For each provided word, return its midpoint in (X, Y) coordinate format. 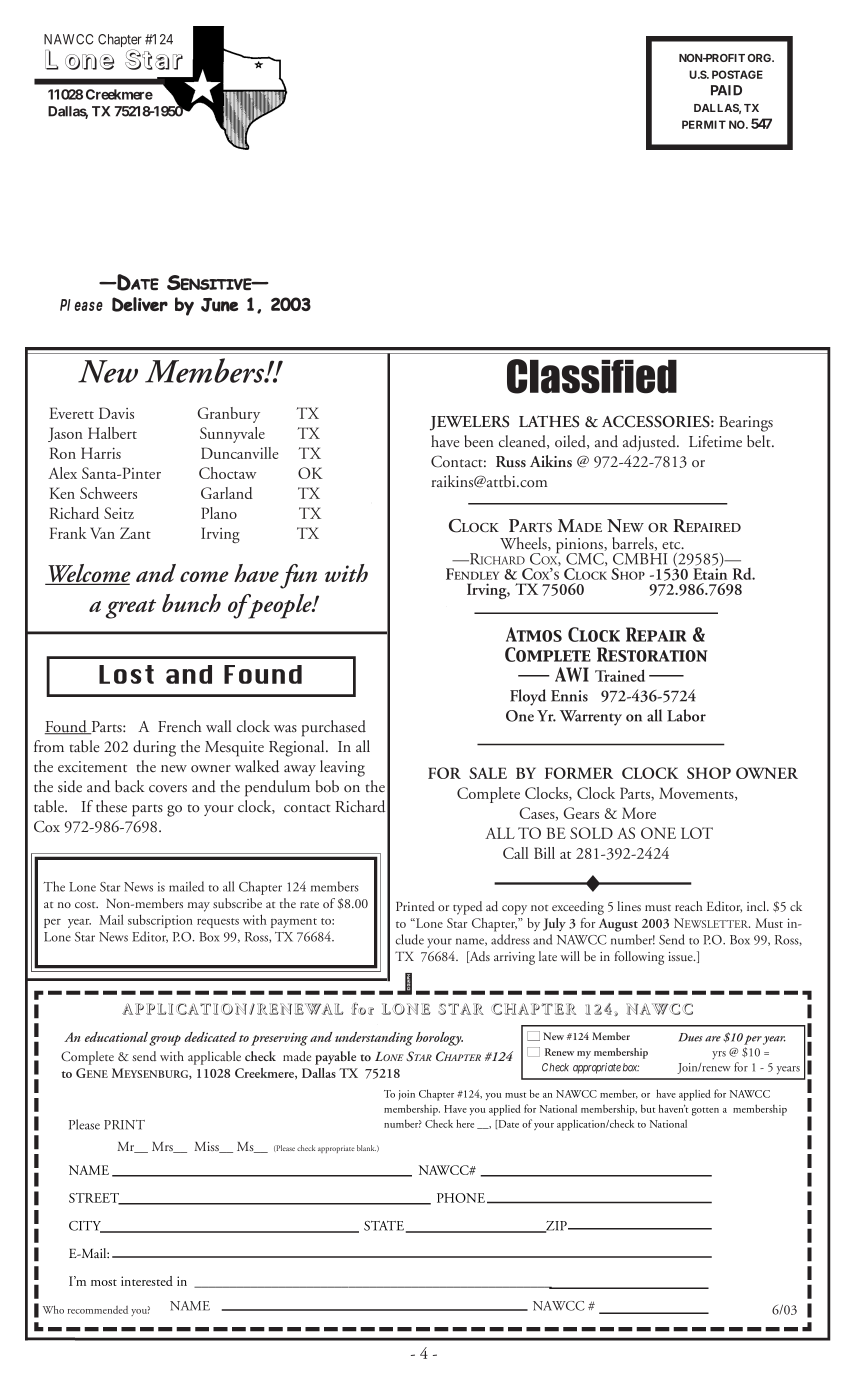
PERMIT (704, 124)
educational (116, 1037)
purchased (334, 728)
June (219, 305)
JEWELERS (469, 423)
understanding (374, 1039)
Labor (686, 715)
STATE (385, 1227)
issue (681, 956)
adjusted (650, 443)
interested (147, 1281)
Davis (116, 413)
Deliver (140, 304)
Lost (126, 674)
